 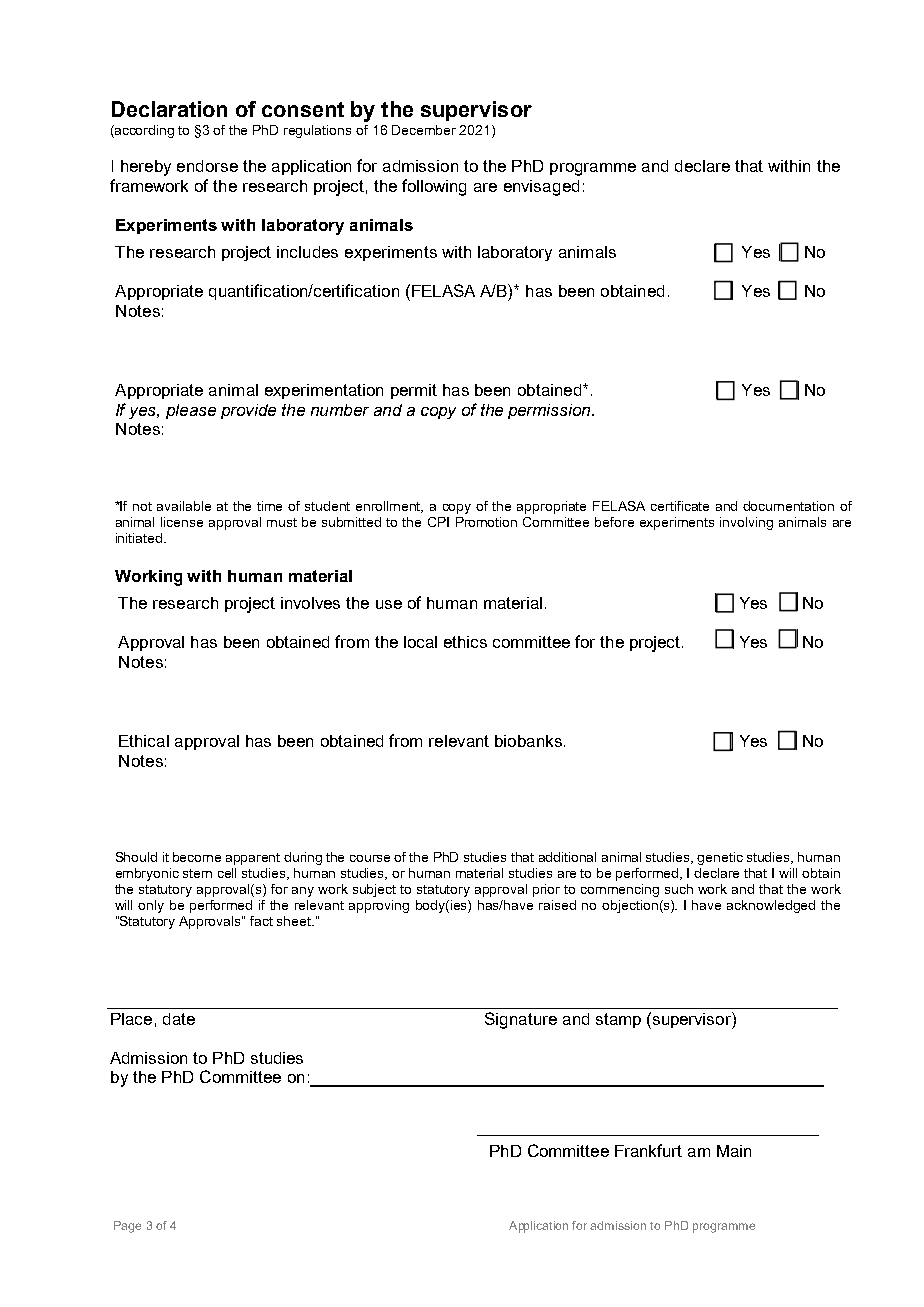 What do you see at coordinates (261, 921) in the screenshot?
I see `fact` at bounding box center [261, 921].
